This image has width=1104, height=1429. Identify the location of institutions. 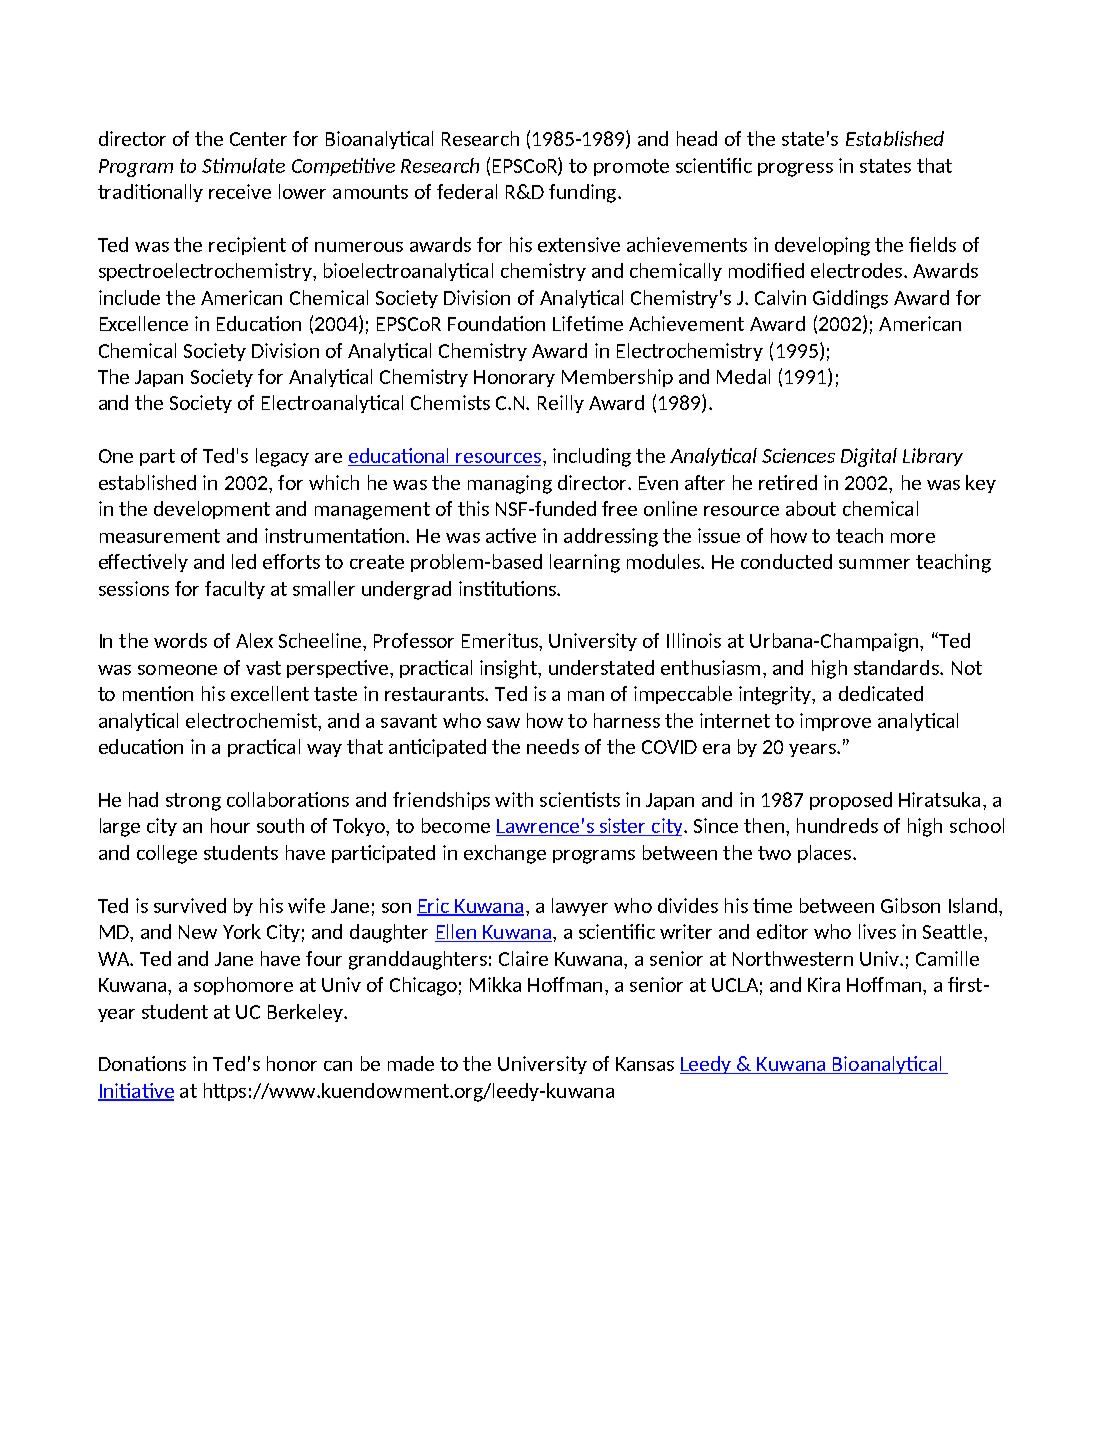
(508, 588).
